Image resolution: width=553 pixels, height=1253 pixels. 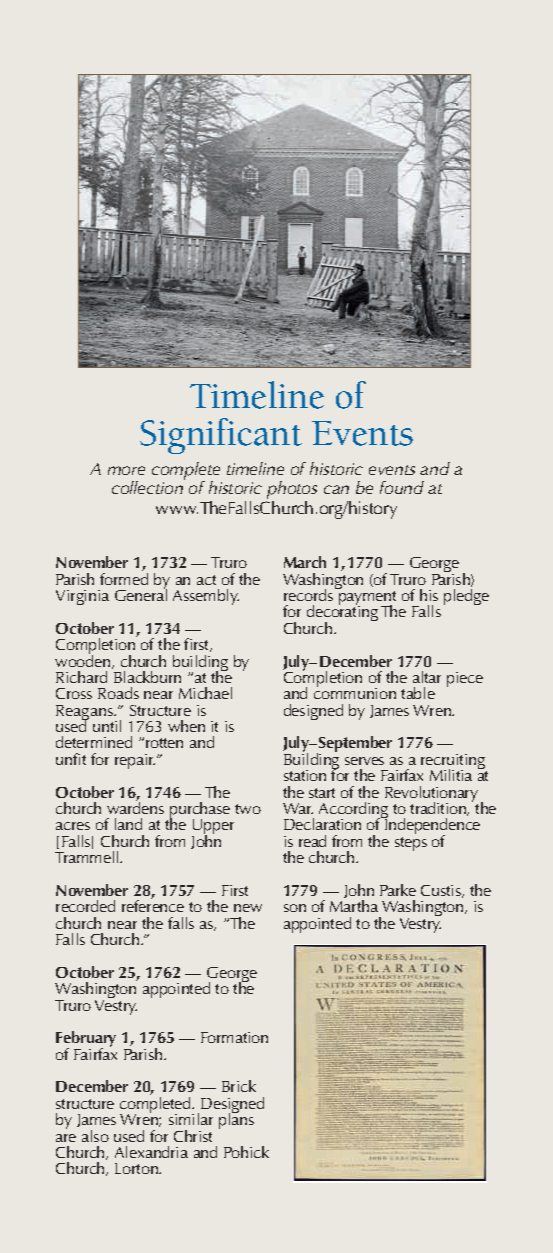 What do you see at coordinates (402, 487) in the document?
I see `found` at bounding box center [402, 487].
